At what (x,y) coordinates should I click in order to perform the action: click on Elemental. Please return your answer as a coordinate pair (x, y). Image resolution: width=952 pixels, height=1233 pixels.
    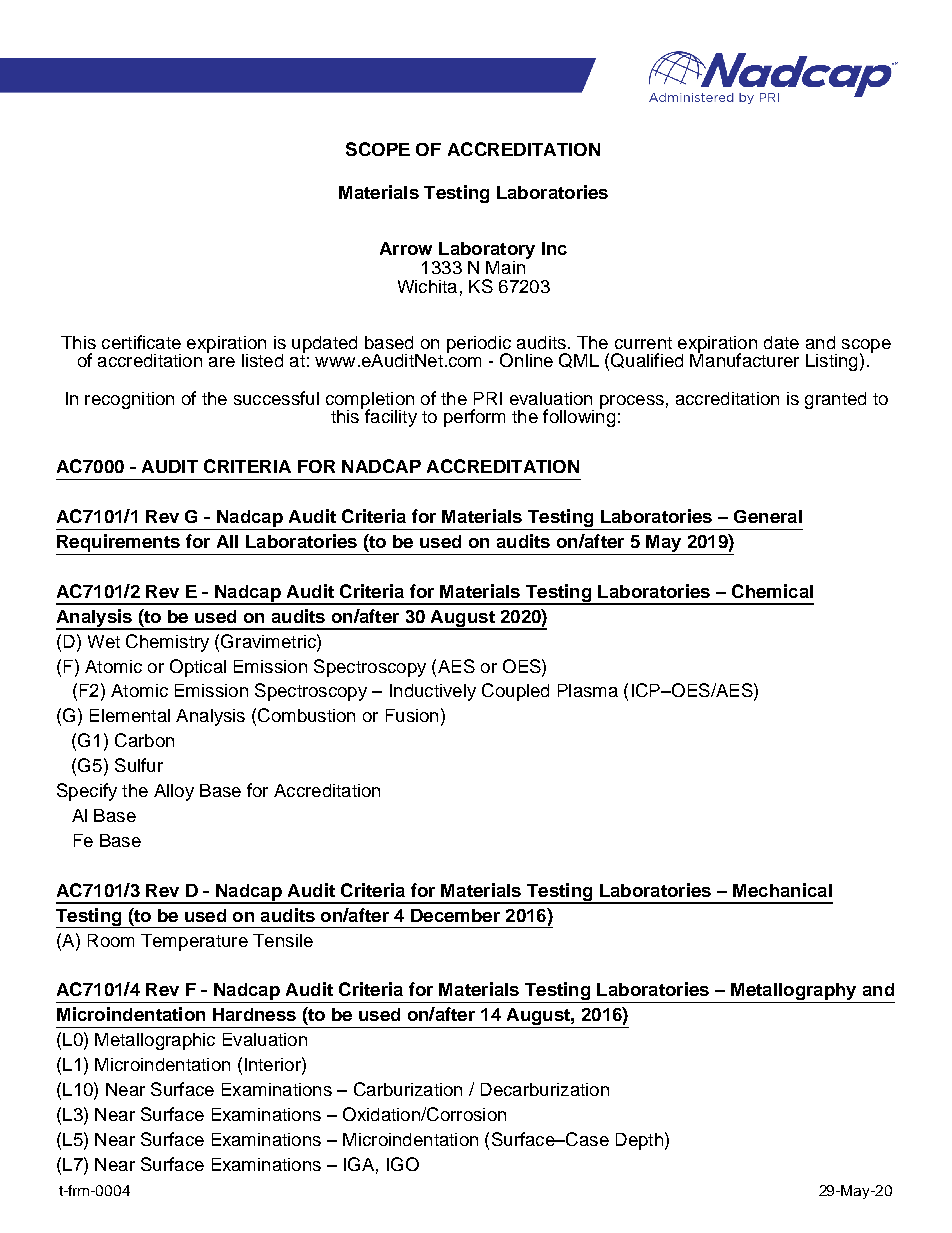
    Looking at the image, I should click on (130, 715).
